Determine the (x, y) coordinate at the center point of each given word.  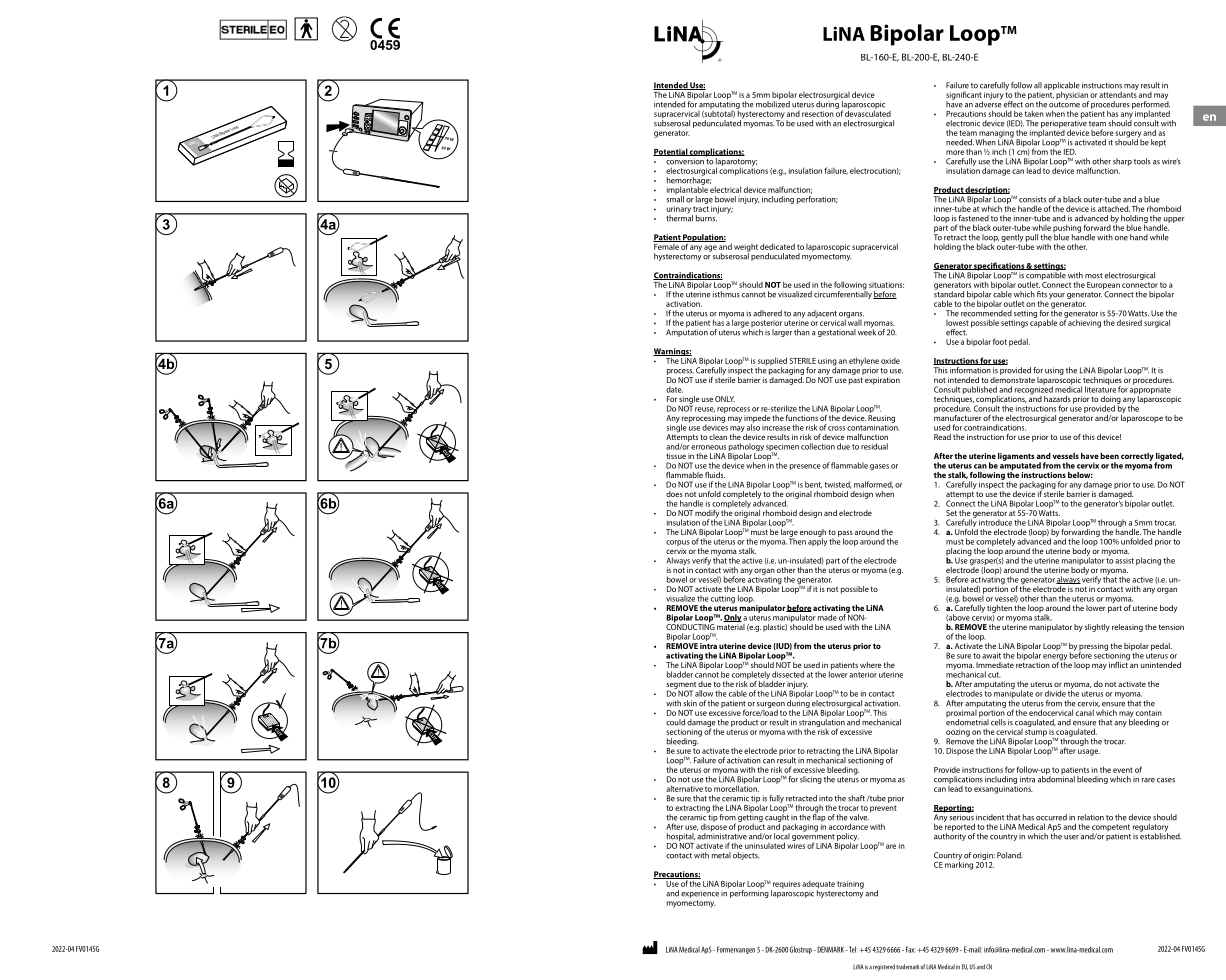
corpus (678, 544)
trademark (908, 967)
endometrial (967, 721)
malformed (873, 485)
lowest (957, 323)
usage (1089, 752)
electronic (963, 123)
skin (690, 703)
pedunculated (718, 123)
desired (1129, 322)
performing (748, 893)
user (1071, 837)
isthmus (726, 293)
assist (1124, 561)
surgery (1128, 135)
